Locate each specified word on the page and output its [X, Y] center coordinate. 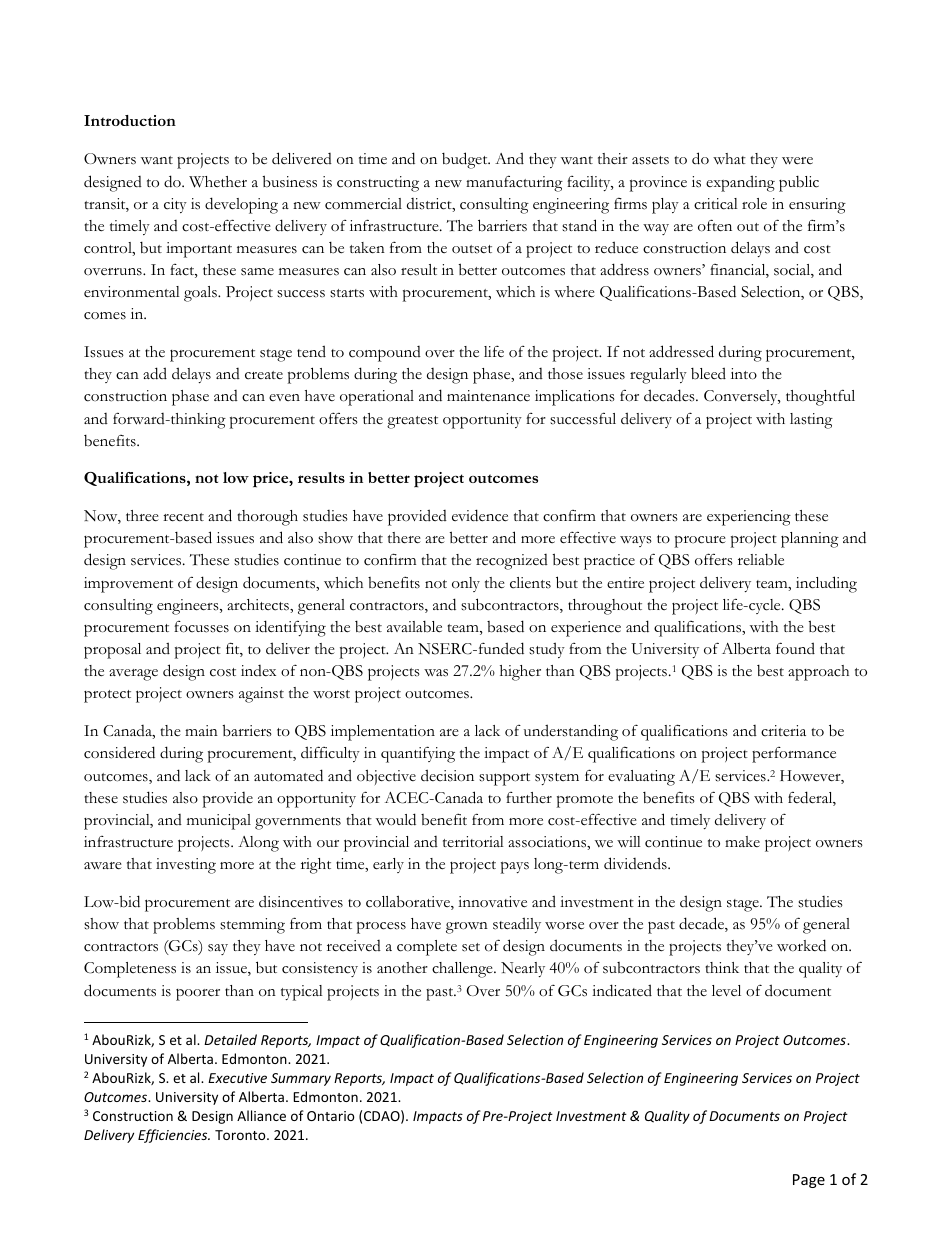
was [436, 673]
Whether [218, 182]
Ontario [331, 1116]
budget [466, 160]
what [729, 159]
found [795, 648]
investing [186, 866]
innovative [492, 902]
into [744, 374]
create [264, 375]
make [742, 841]
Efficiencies [174, 1136]
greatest [412, 422]
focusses [201, 627]
